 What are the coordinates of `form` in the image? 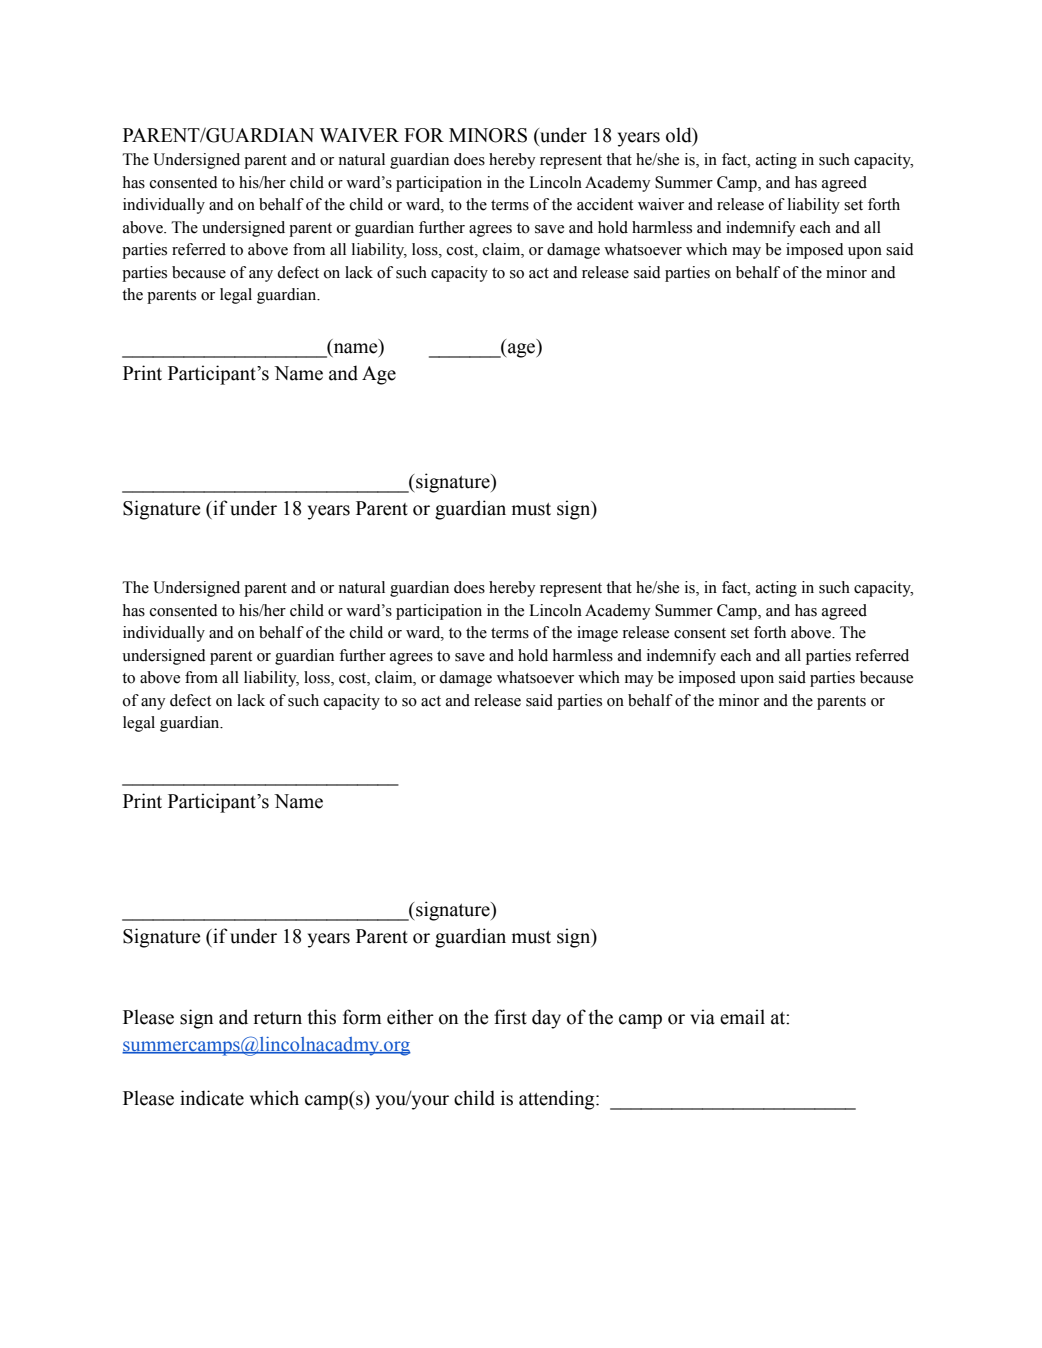 It's located at (362, 1017).
